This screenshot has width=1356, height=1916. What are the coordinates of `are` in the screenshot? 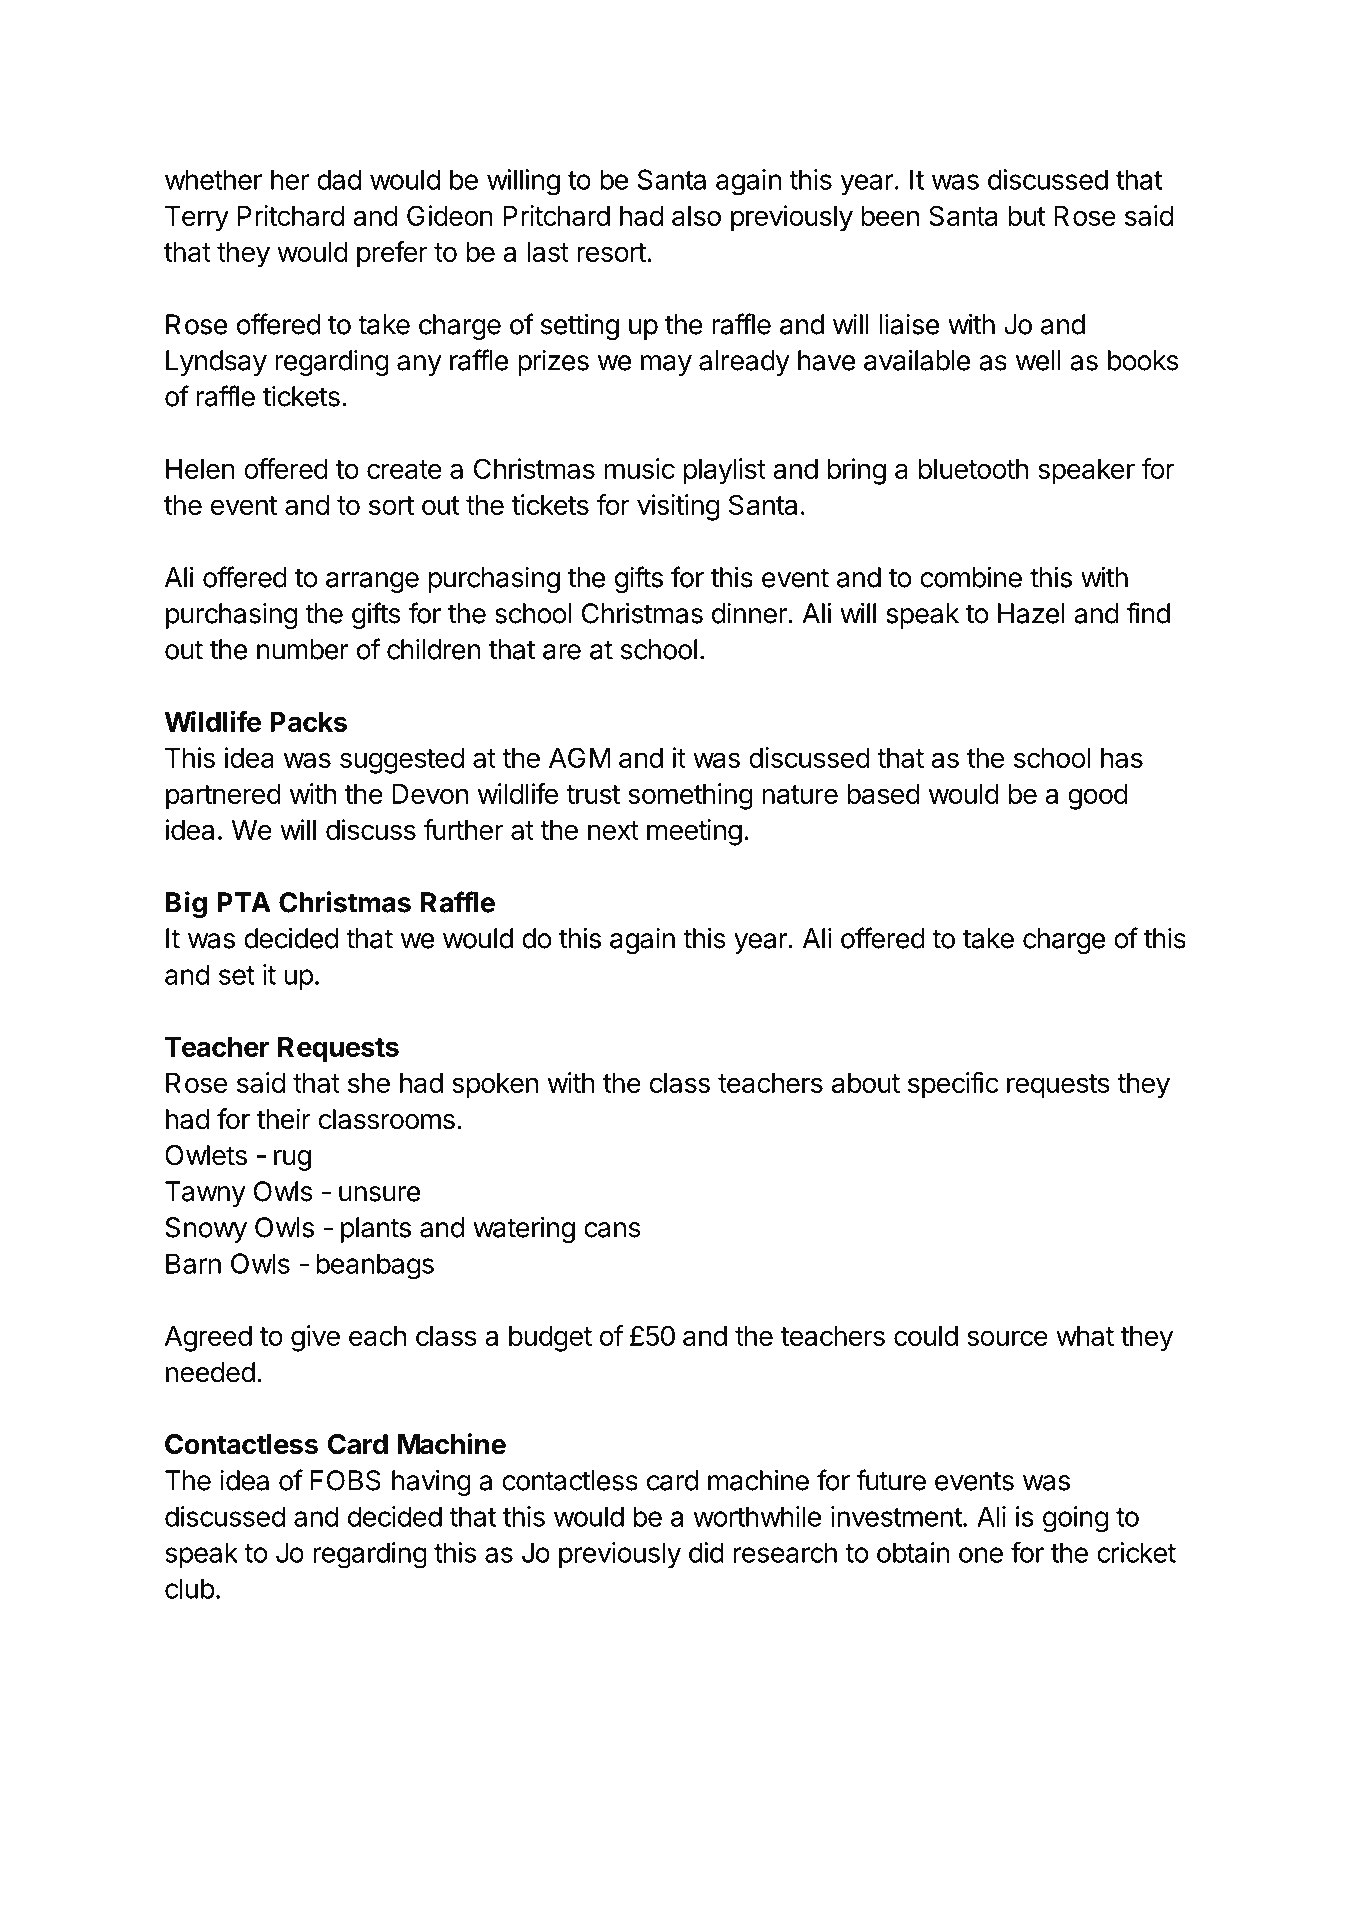 It's located at (562, 652).
